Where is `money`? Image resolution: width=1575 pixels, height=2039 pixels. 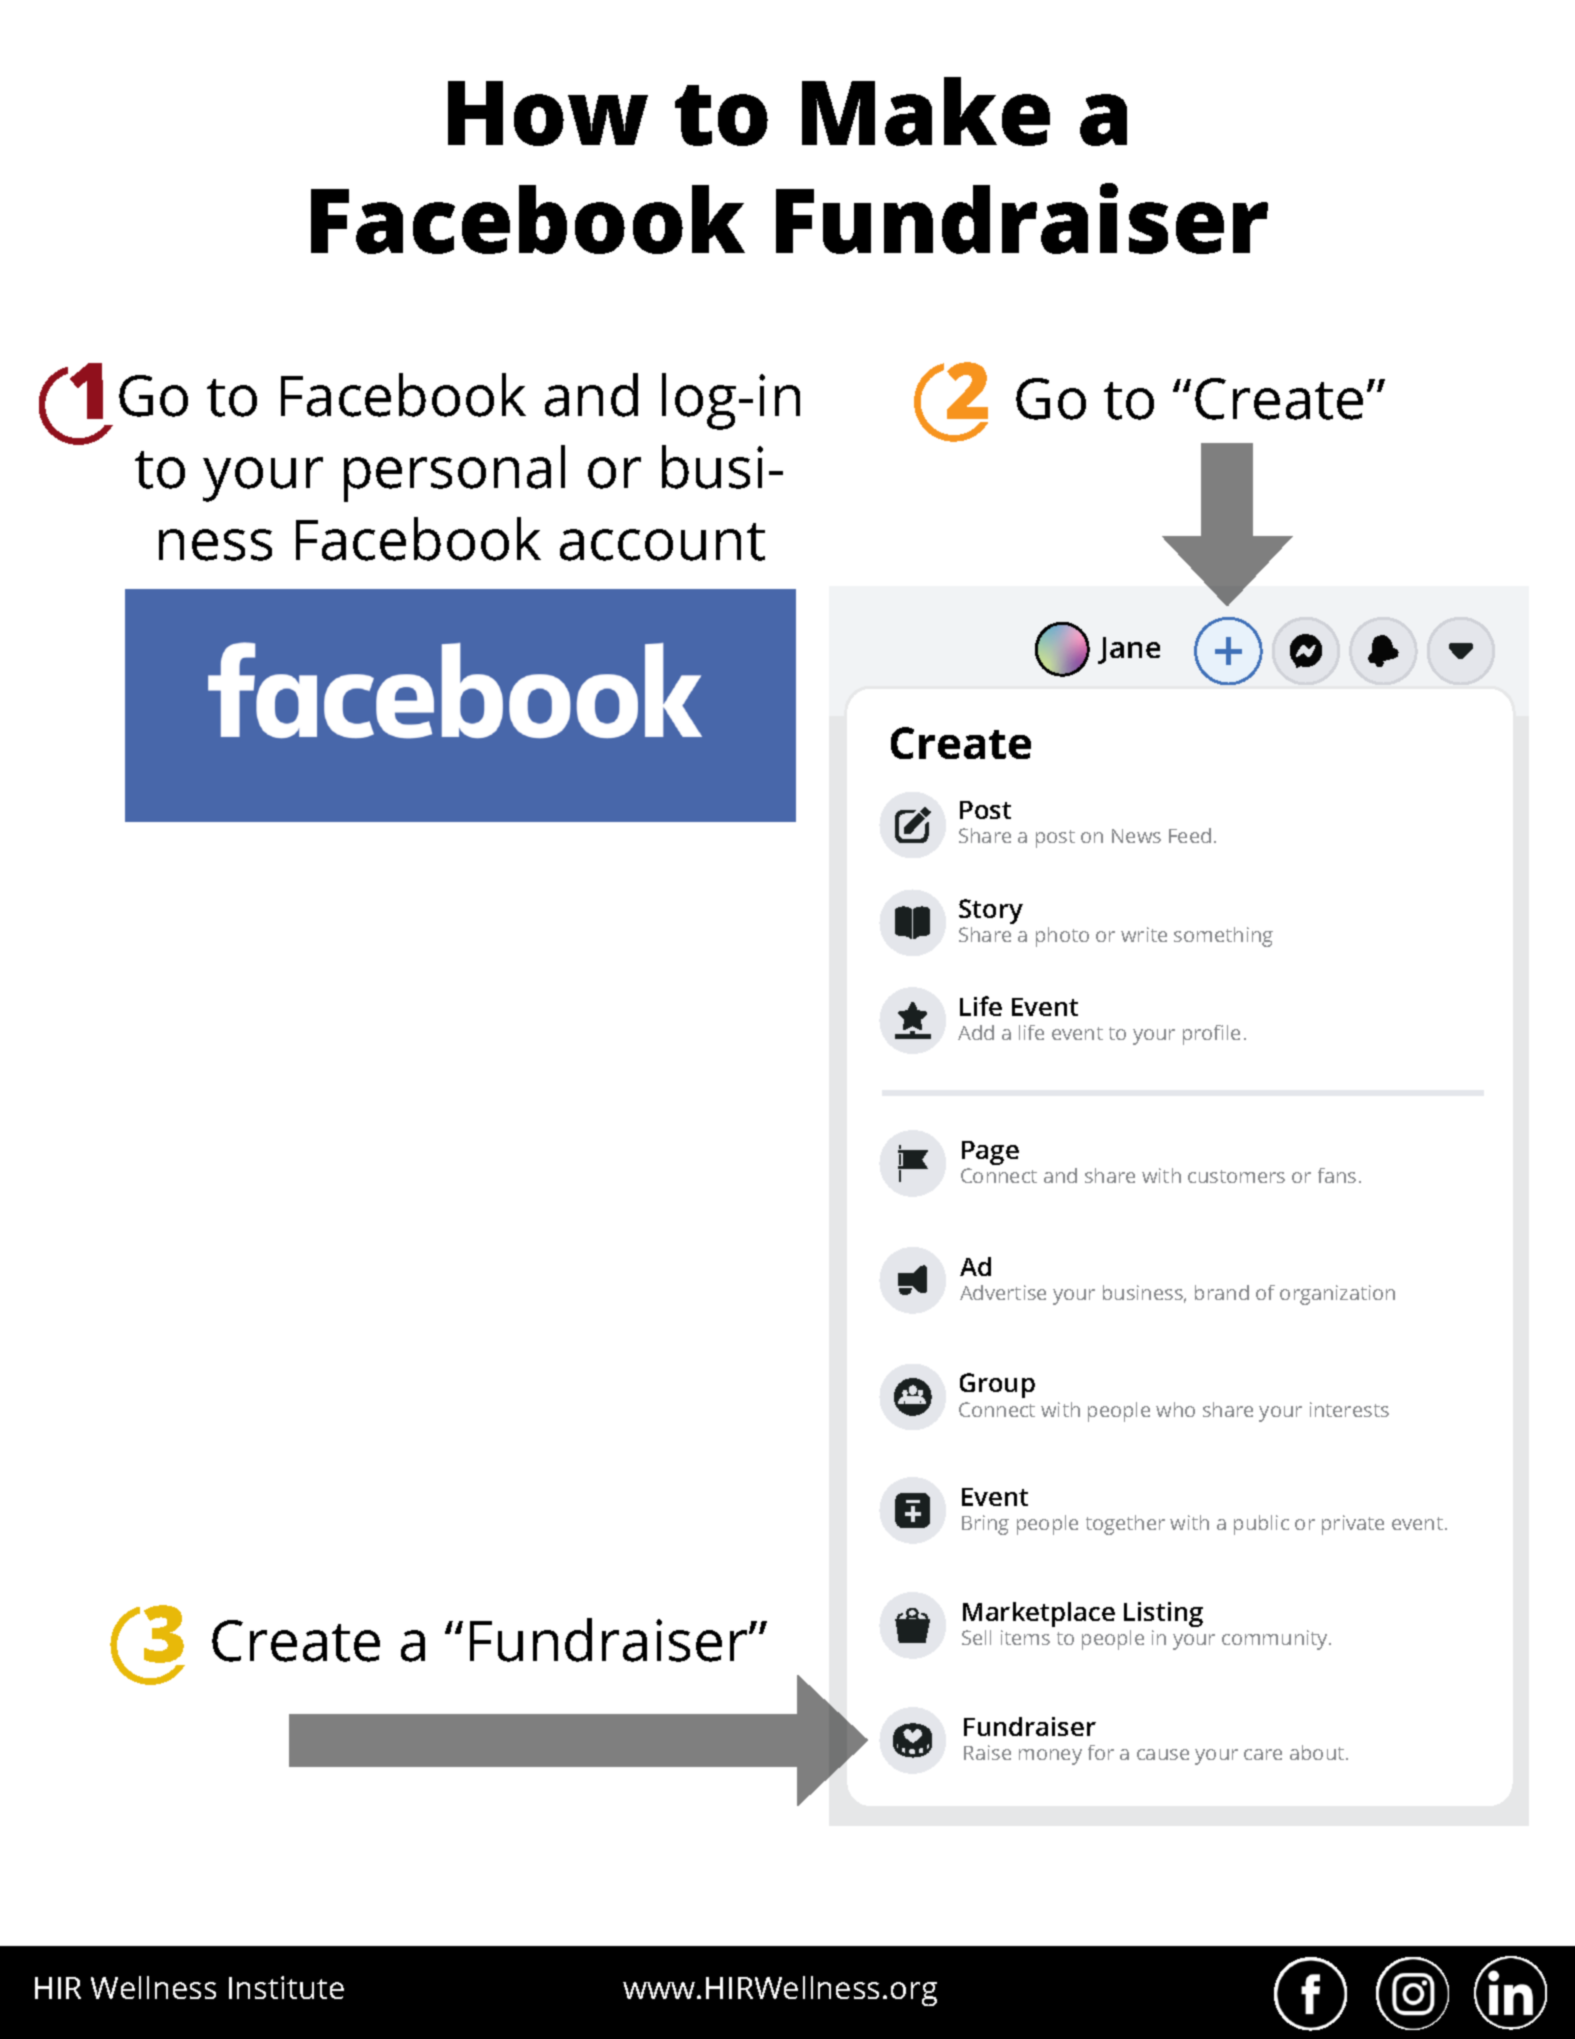
money is located at coordinates (1050, 1757).
